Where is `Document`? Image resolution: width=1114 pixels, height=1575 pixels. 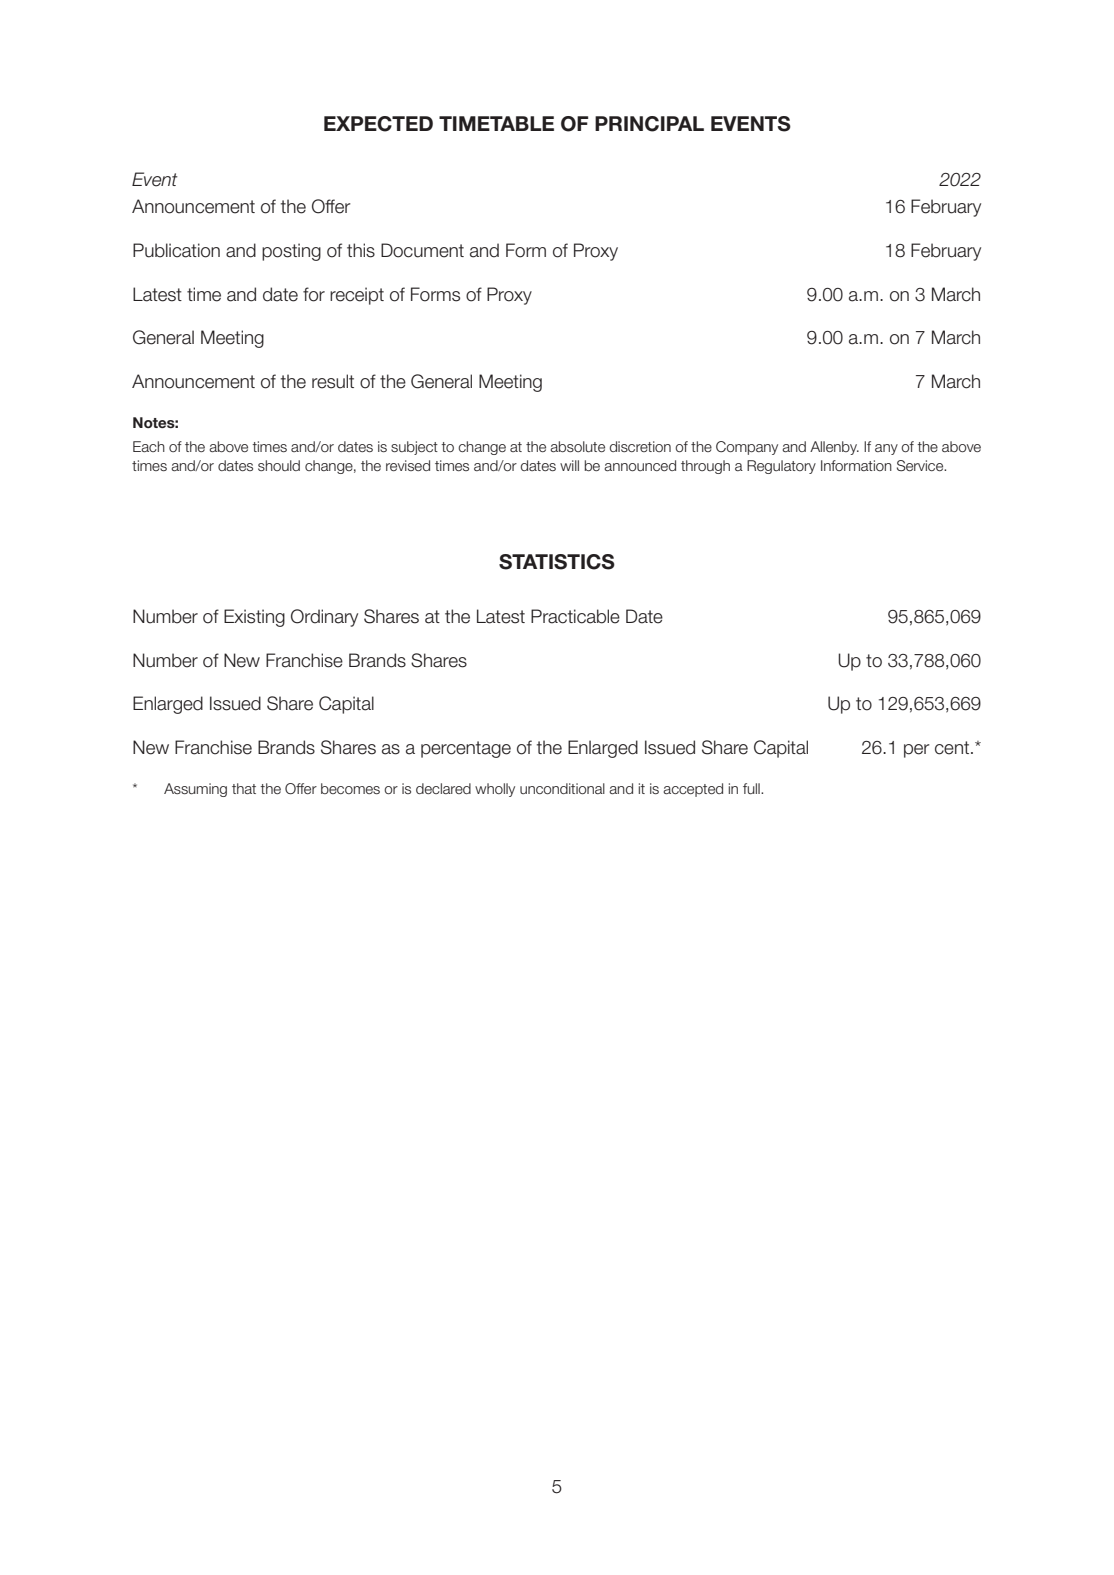
Document is located at coordinates (422, 250).
